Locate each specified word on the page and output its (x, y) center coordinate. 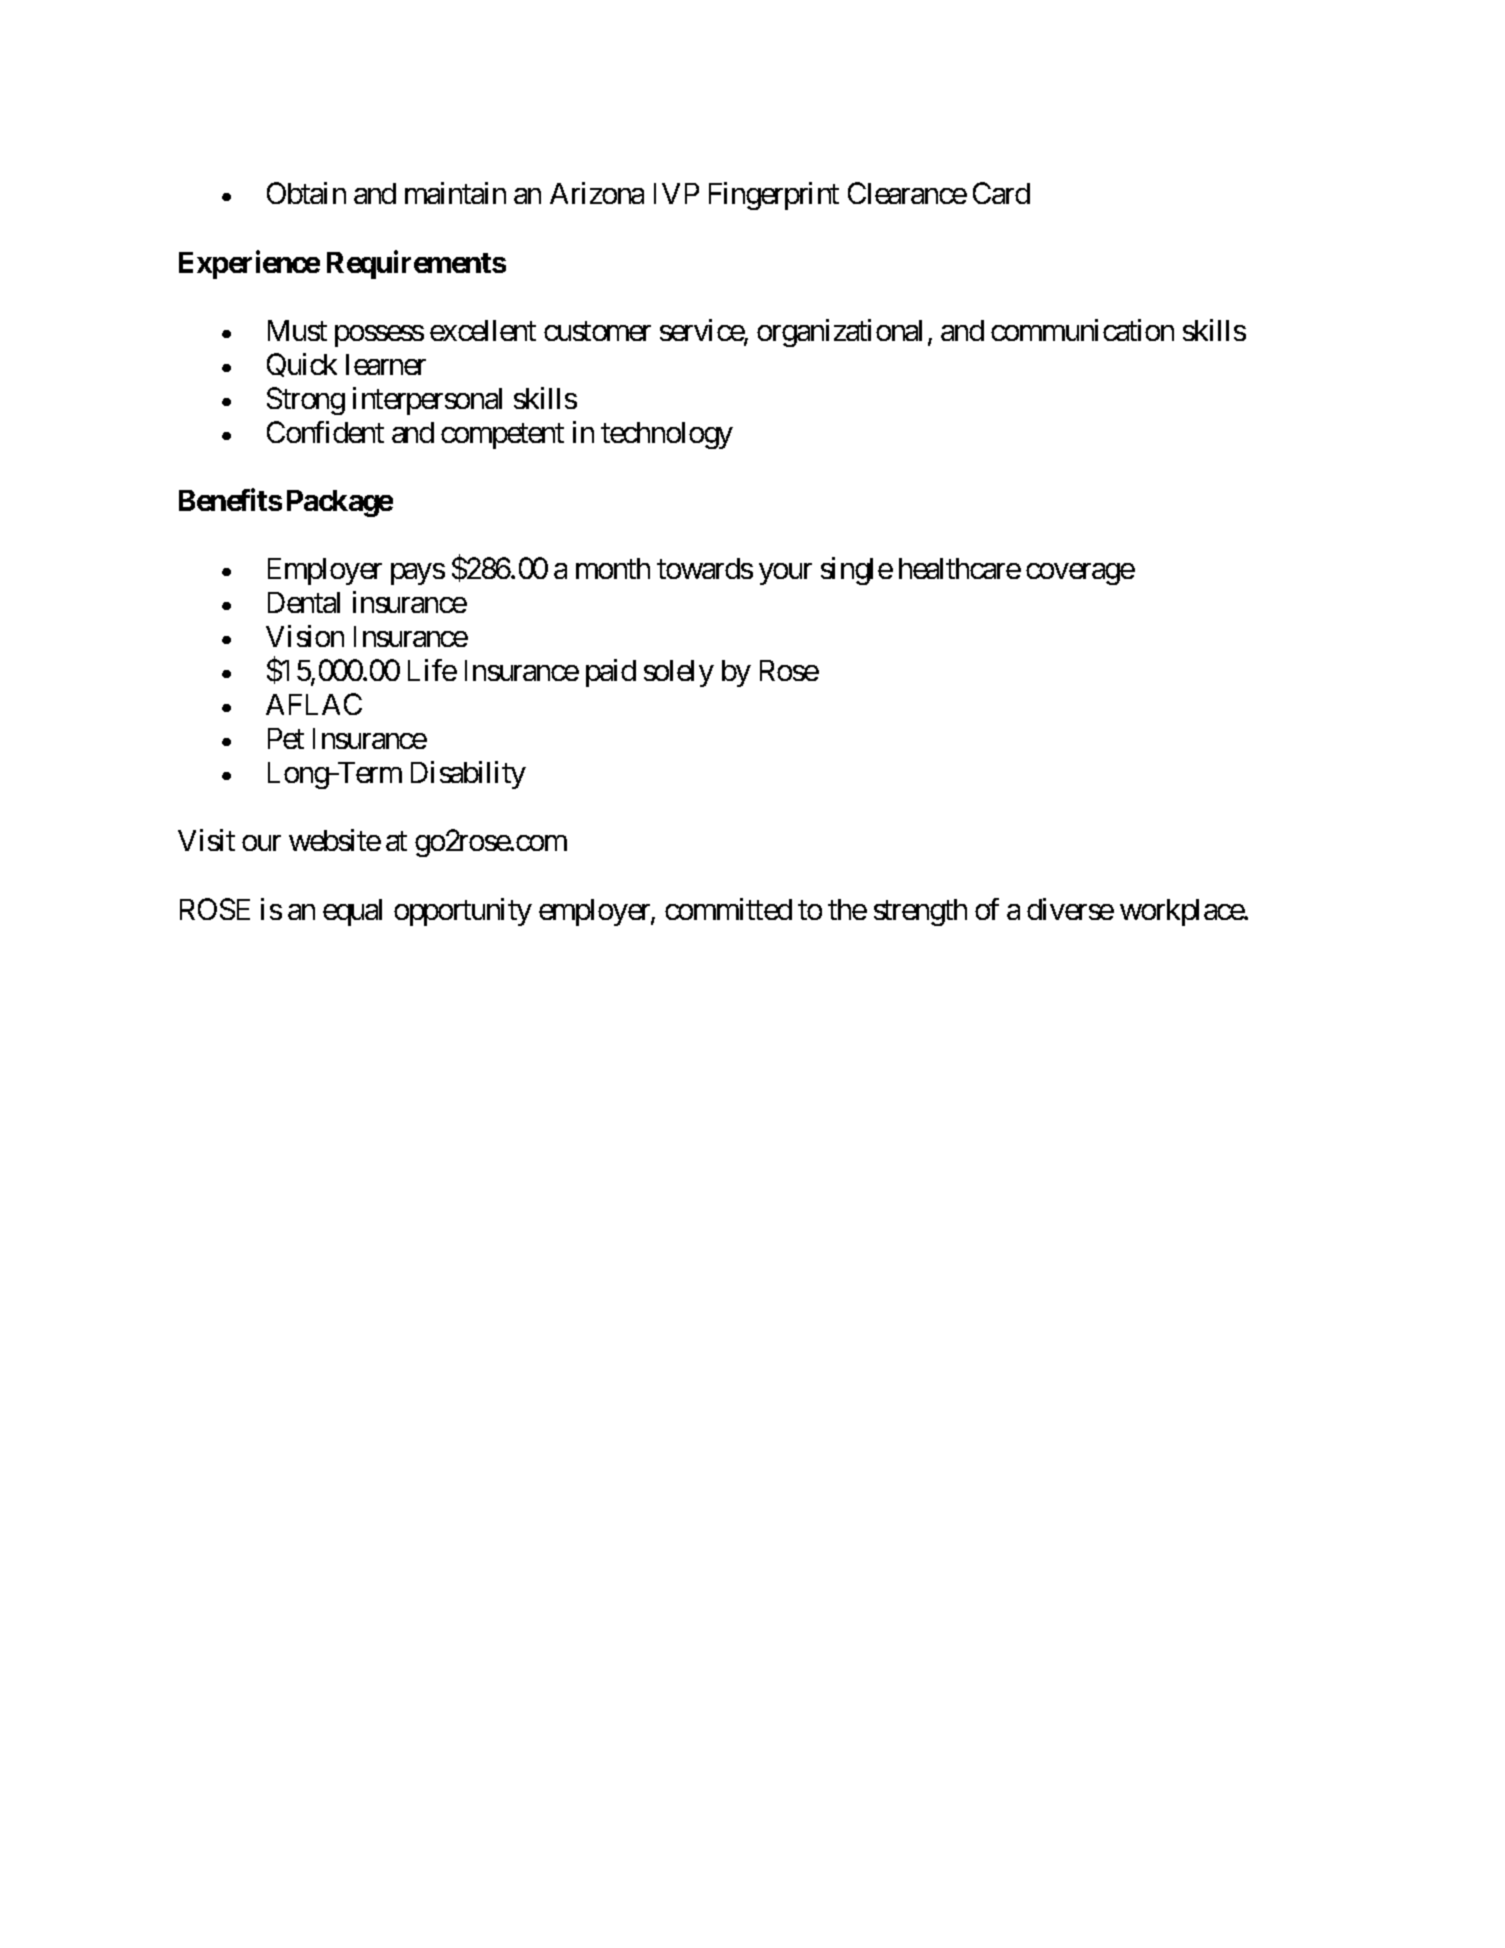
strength (920, 912)
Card (1001, 193)
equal (352, 912)
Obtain (306, 193)
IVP (676, 193)
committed (728, 909)
